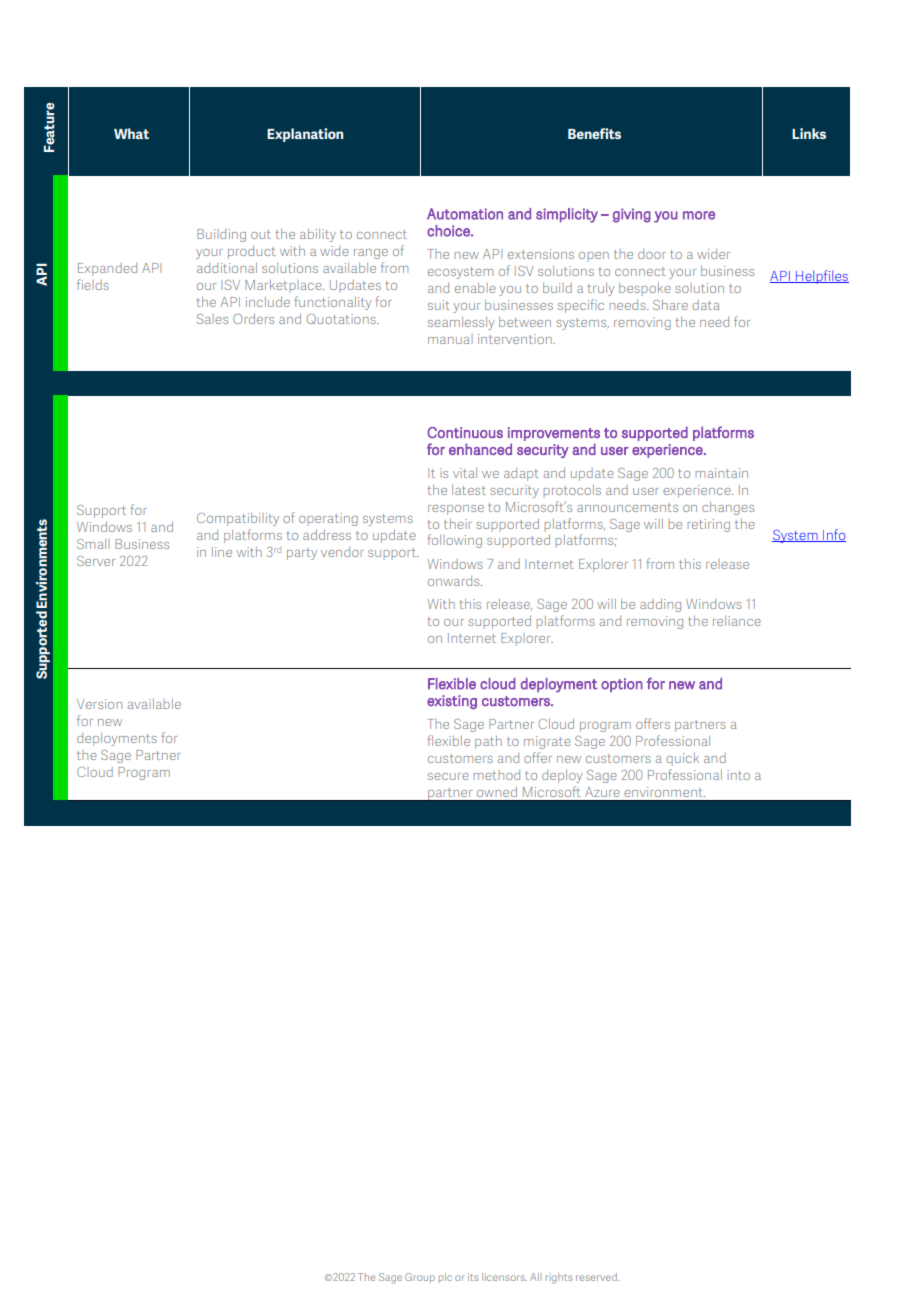  I want to click on plc, so click(445, 1277).
